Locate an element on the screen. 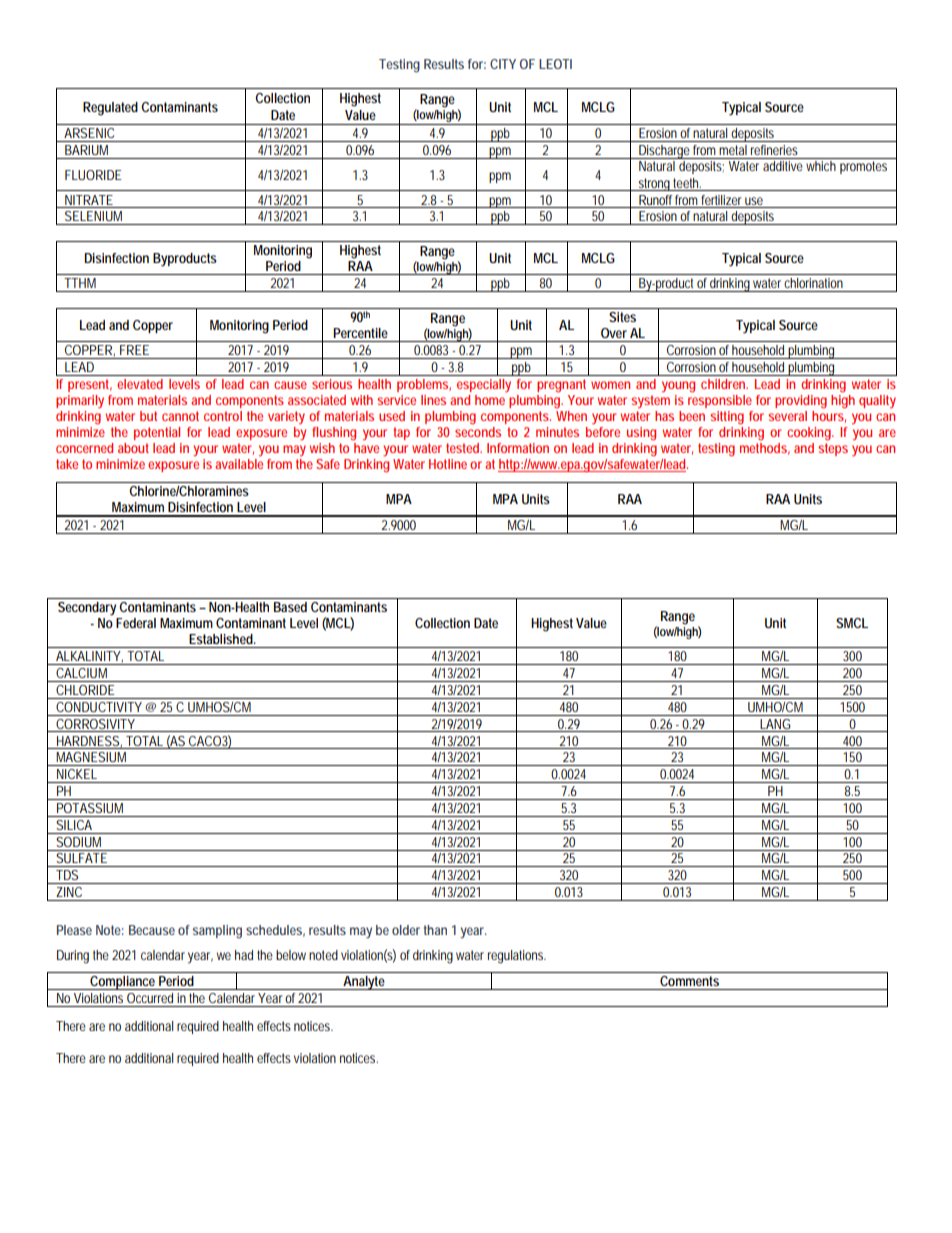 This screenshot has width=952, height=1233. CITY is located at coordinates (503, 64).
